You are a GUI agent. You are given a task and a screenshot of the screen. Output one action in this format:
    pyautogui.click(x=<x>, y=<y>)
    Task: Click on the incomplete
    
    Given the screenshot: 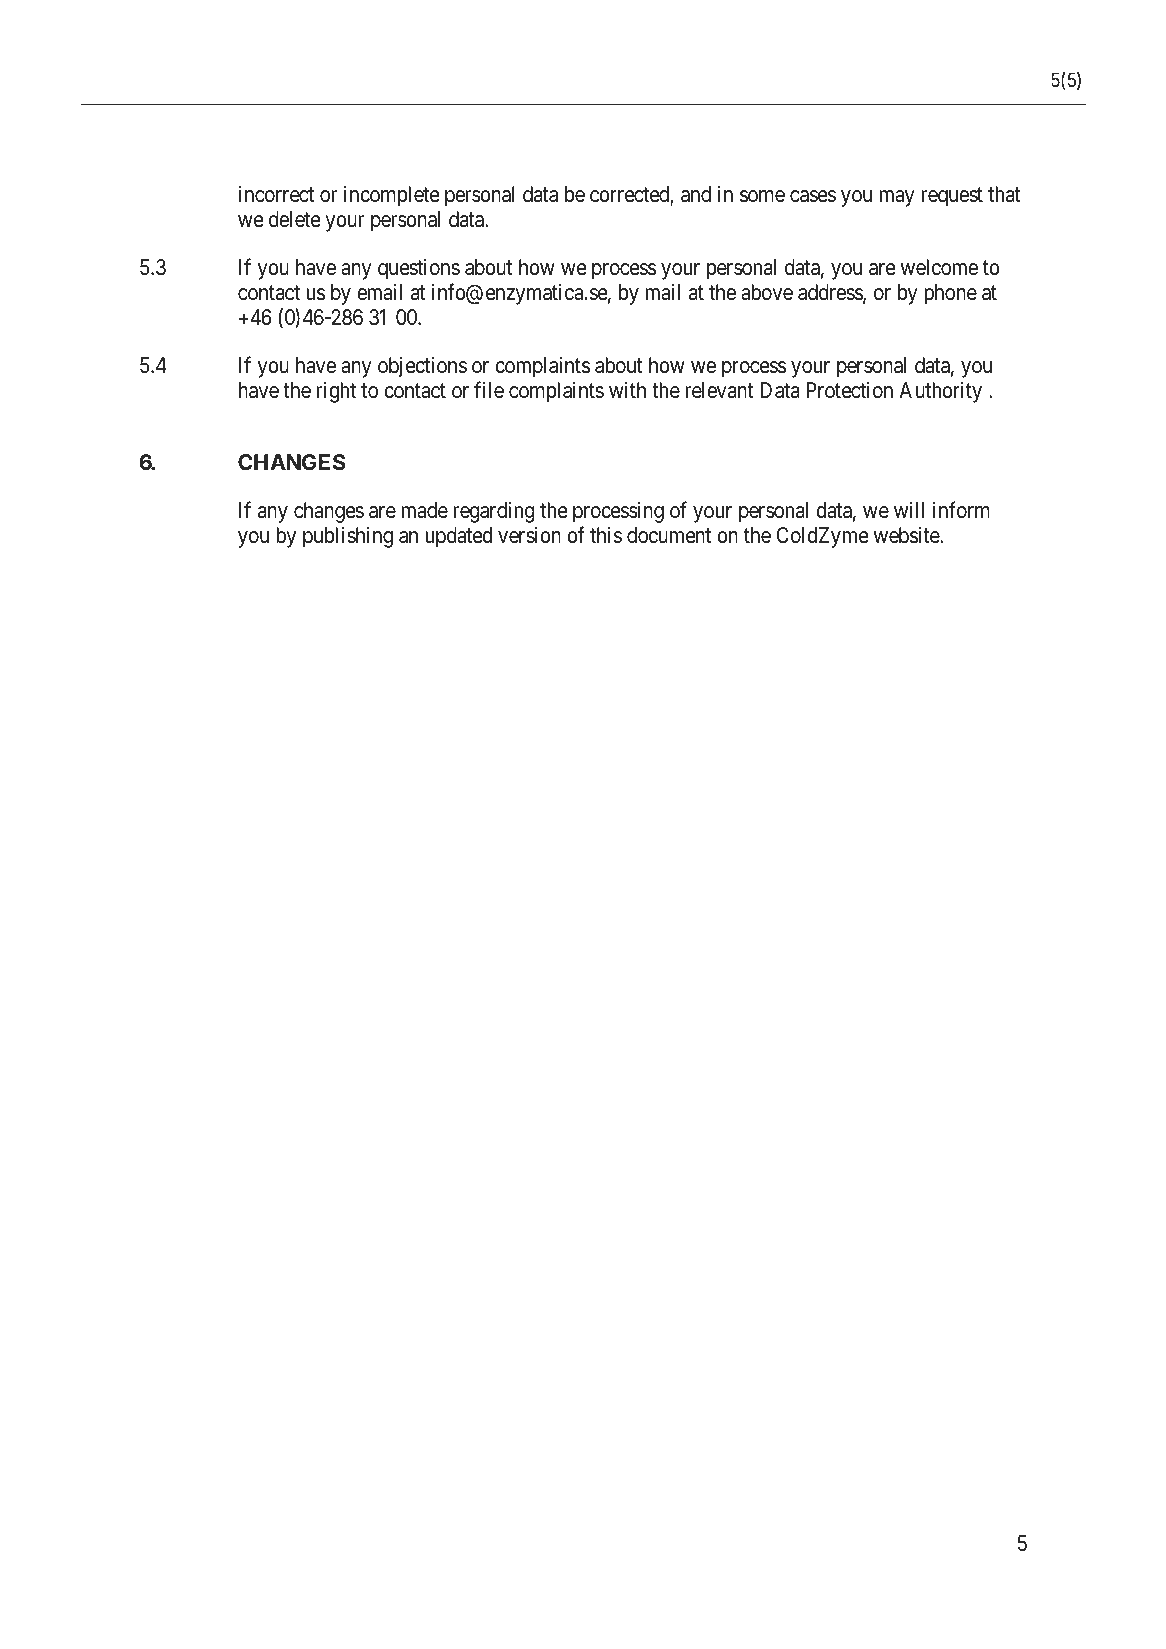 What is the action you would take?
    pyautogui.click(x=392, y=196)
